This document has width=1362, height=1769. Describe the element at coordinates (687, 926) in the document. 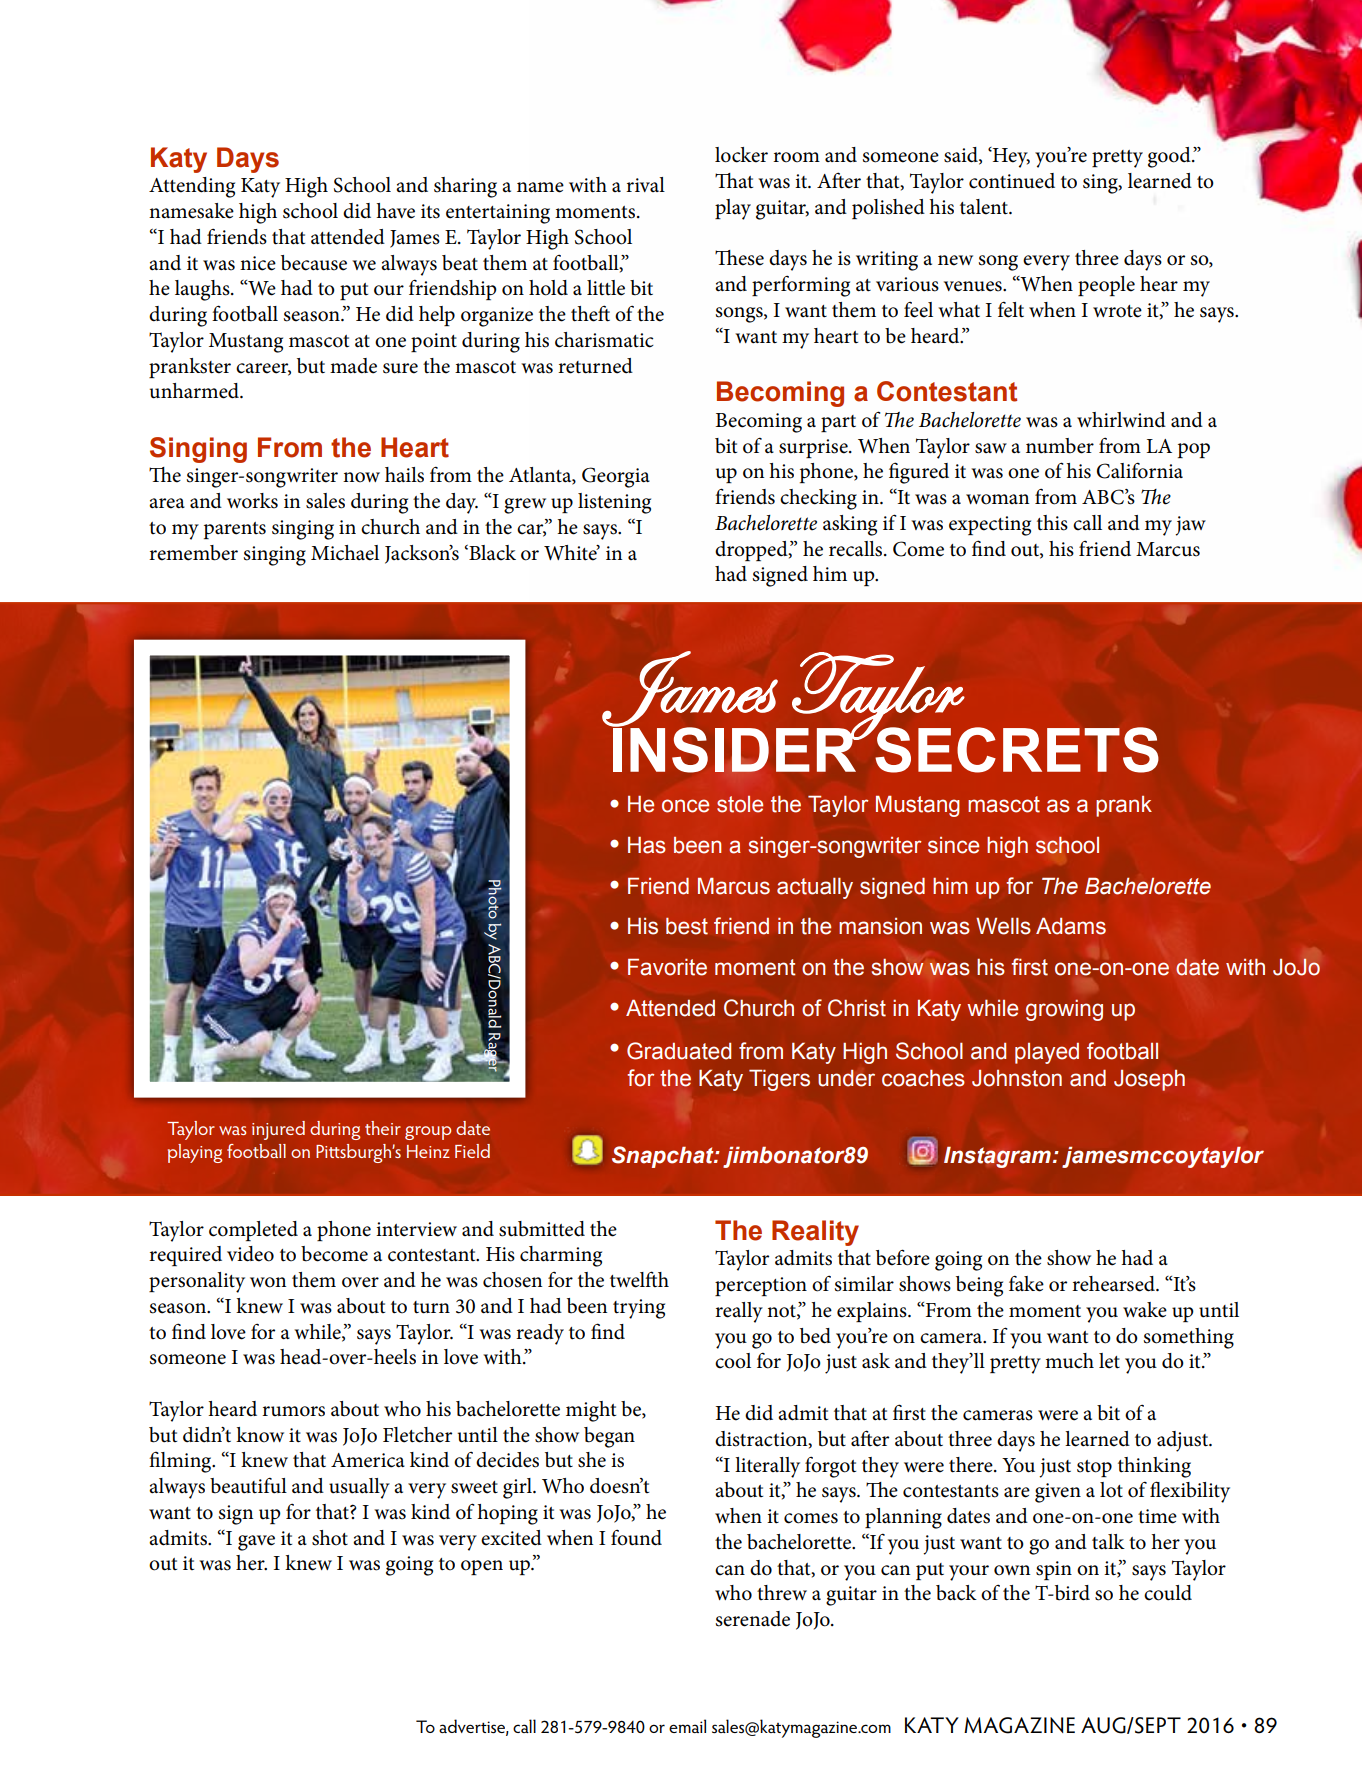

I see `best` at that location.
